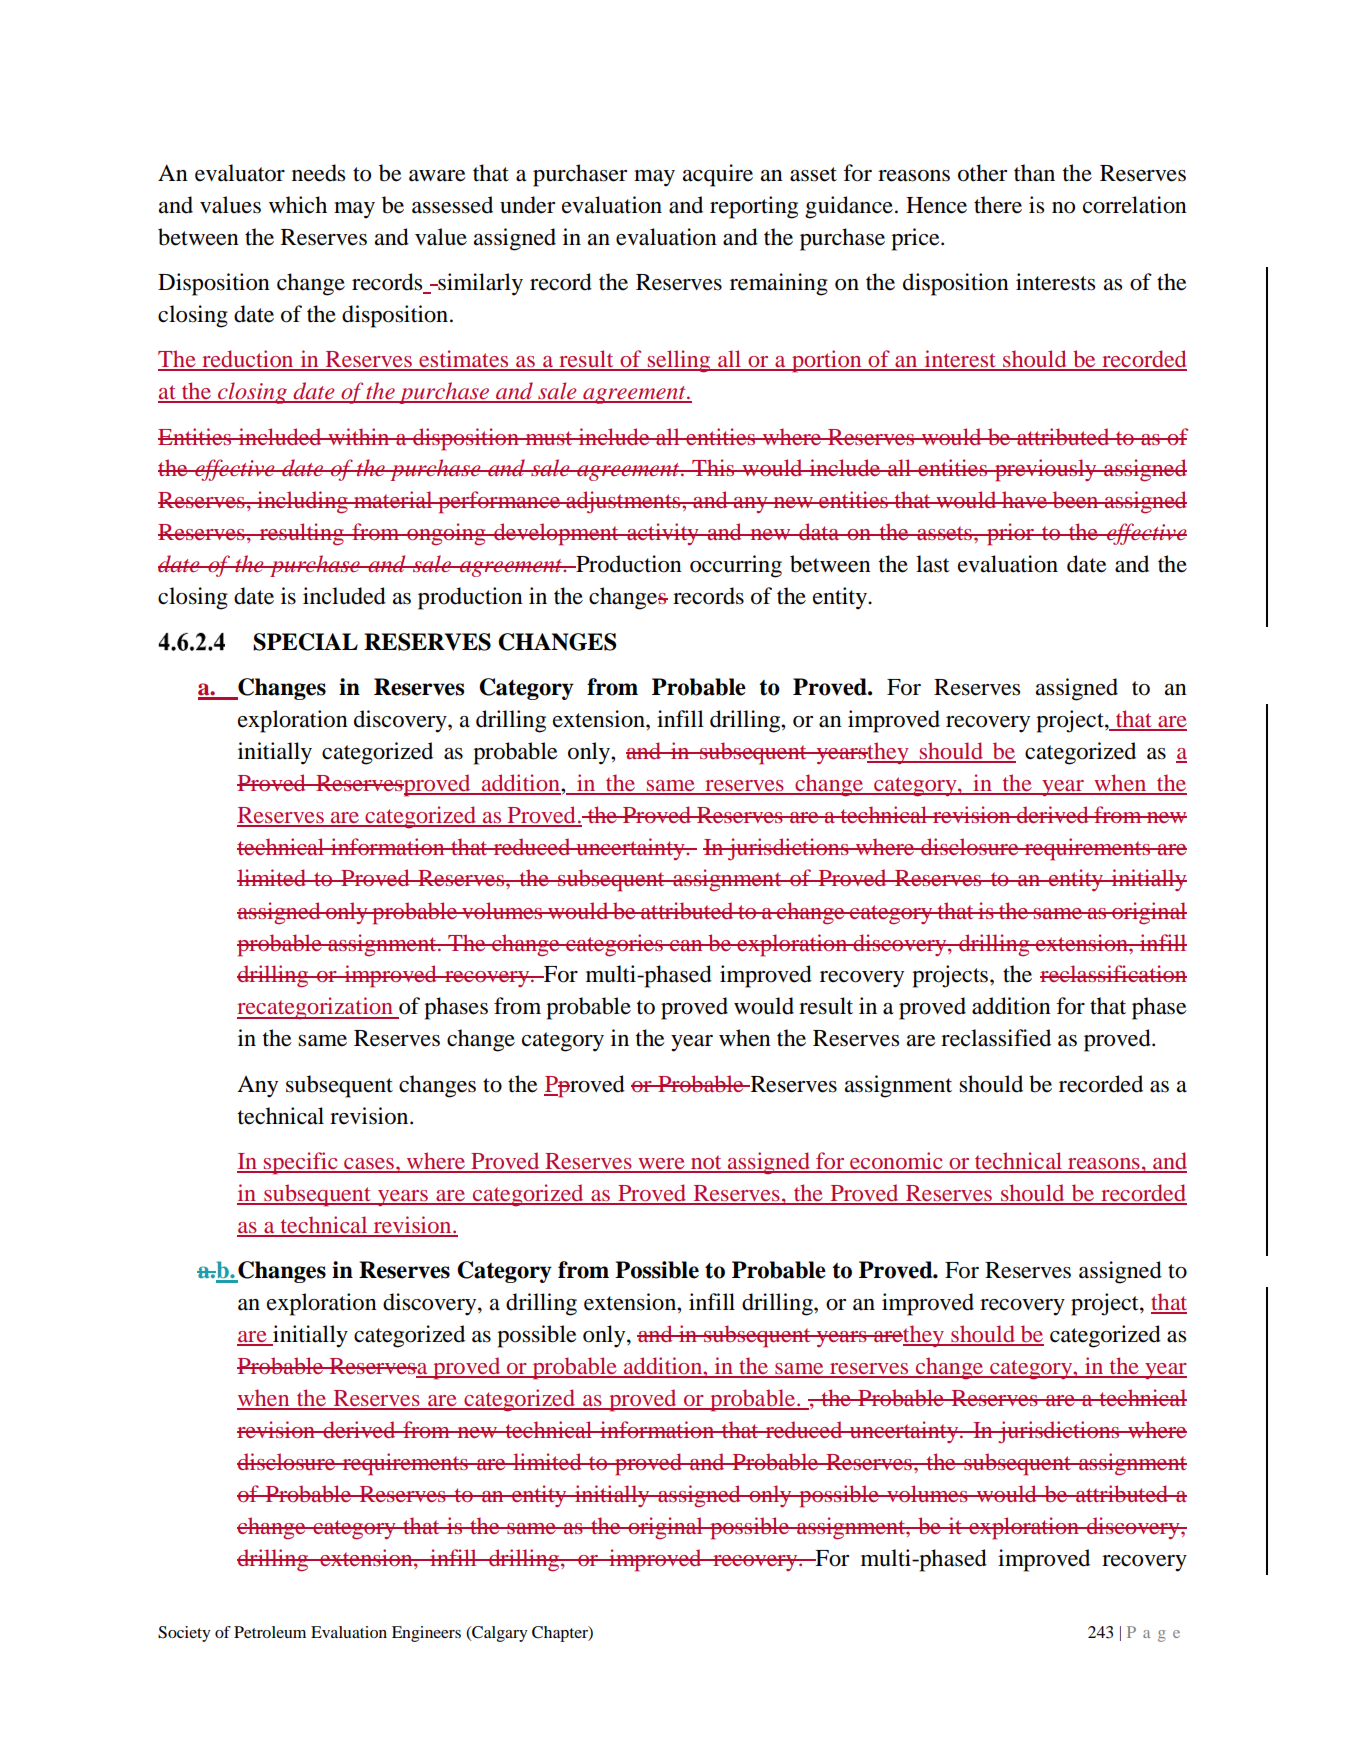  Describe the element at coordinates (661, 1165) in the document. I see `were` at that location.
